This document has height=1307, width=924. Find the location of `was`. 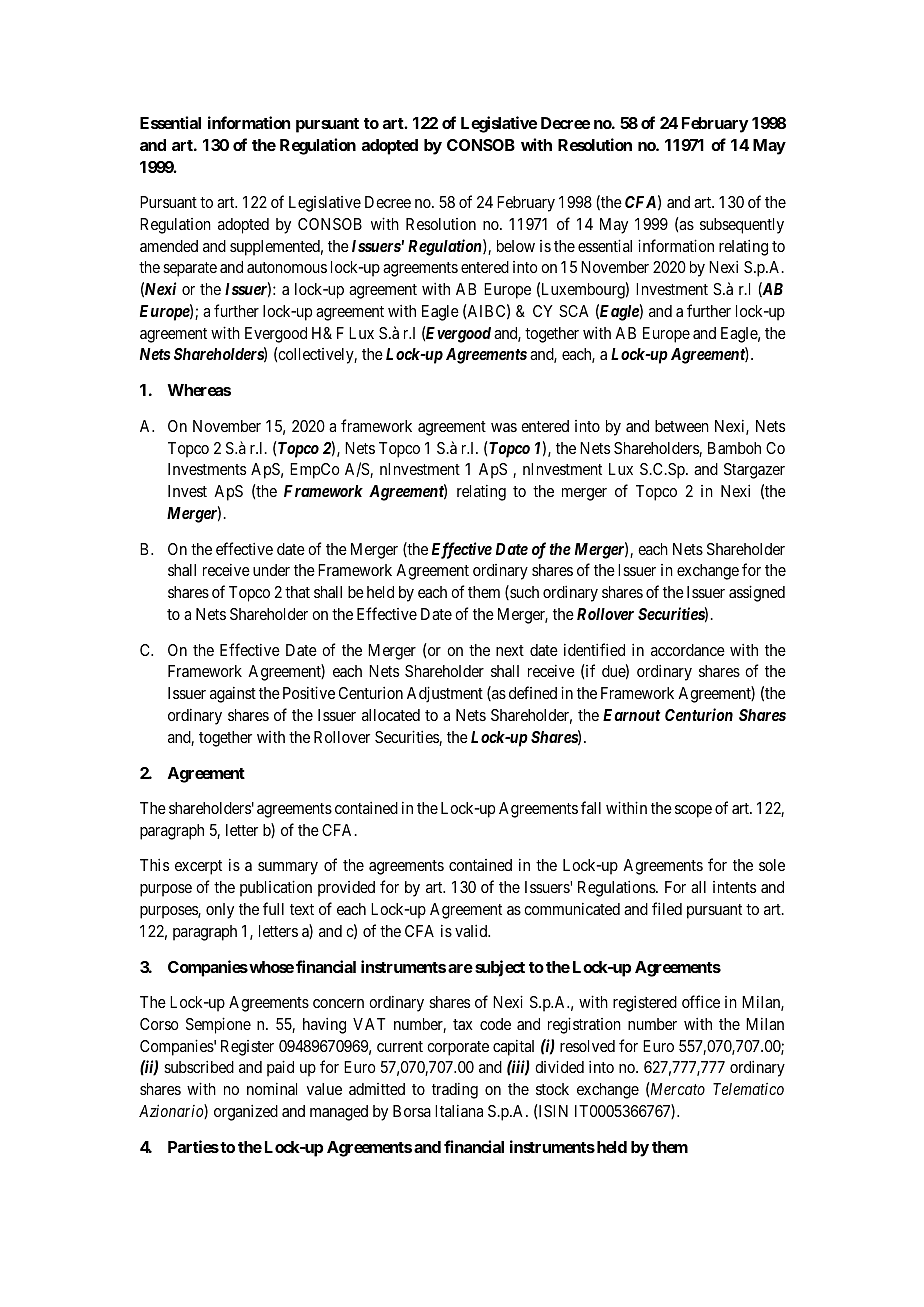

was is located at coordinates (504, 427).
